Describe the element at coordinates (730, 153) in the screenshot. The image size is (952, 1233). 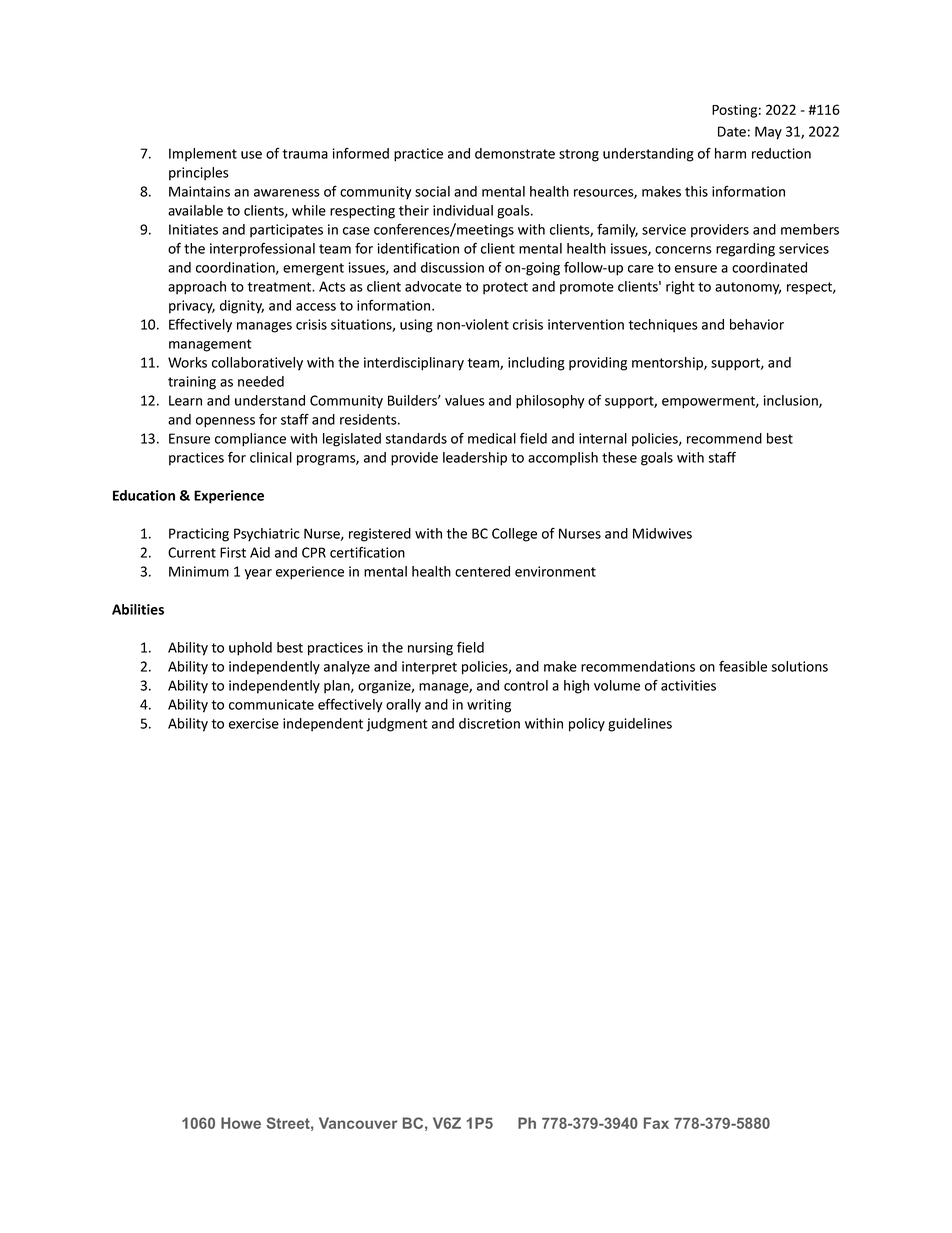
I see `harm` at that location.
